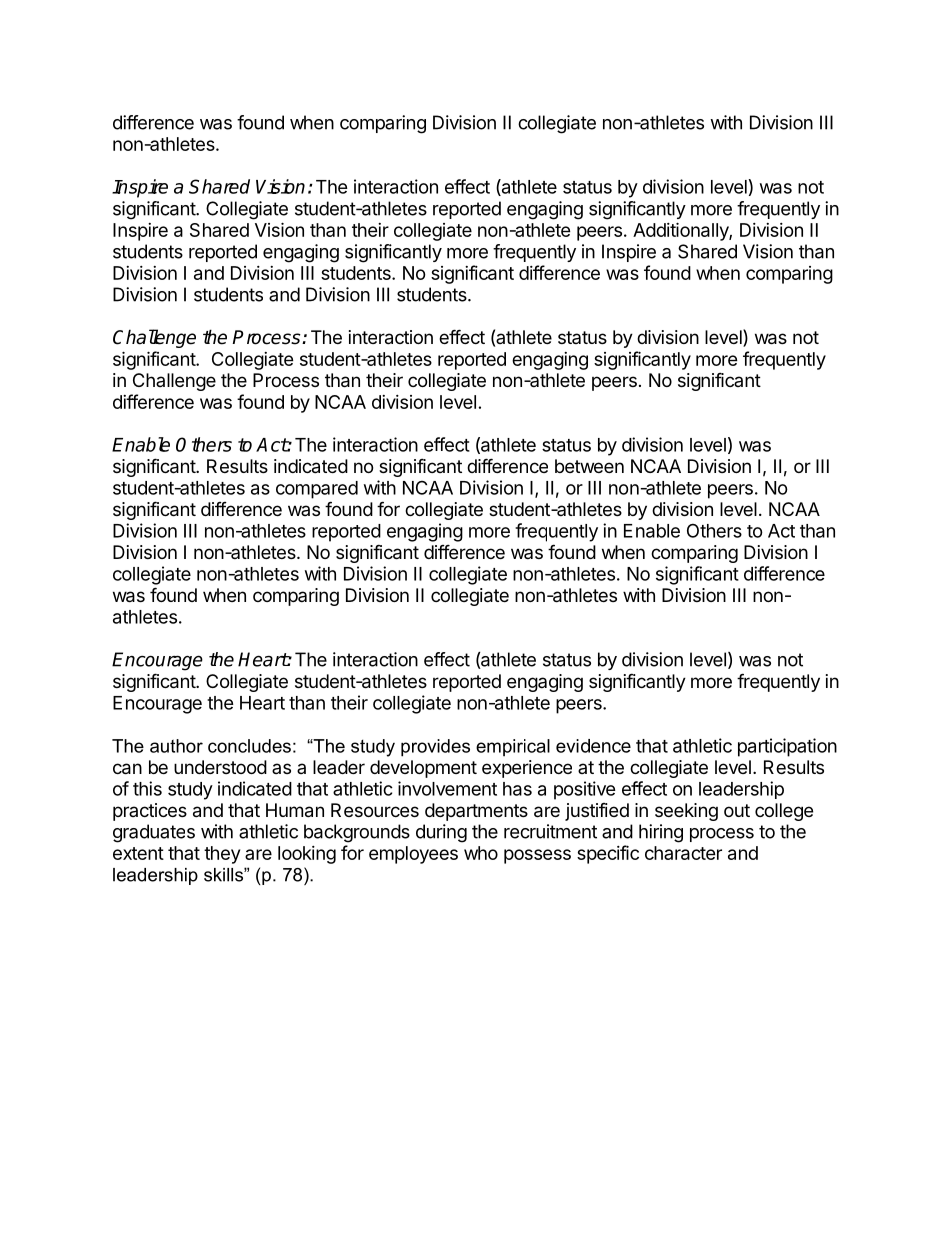 Image resolution: width=952 pixels, height=1233 pixels. Describe the element at coordinates (593, 746) in the screenshot. I see `evidence` at that location.
